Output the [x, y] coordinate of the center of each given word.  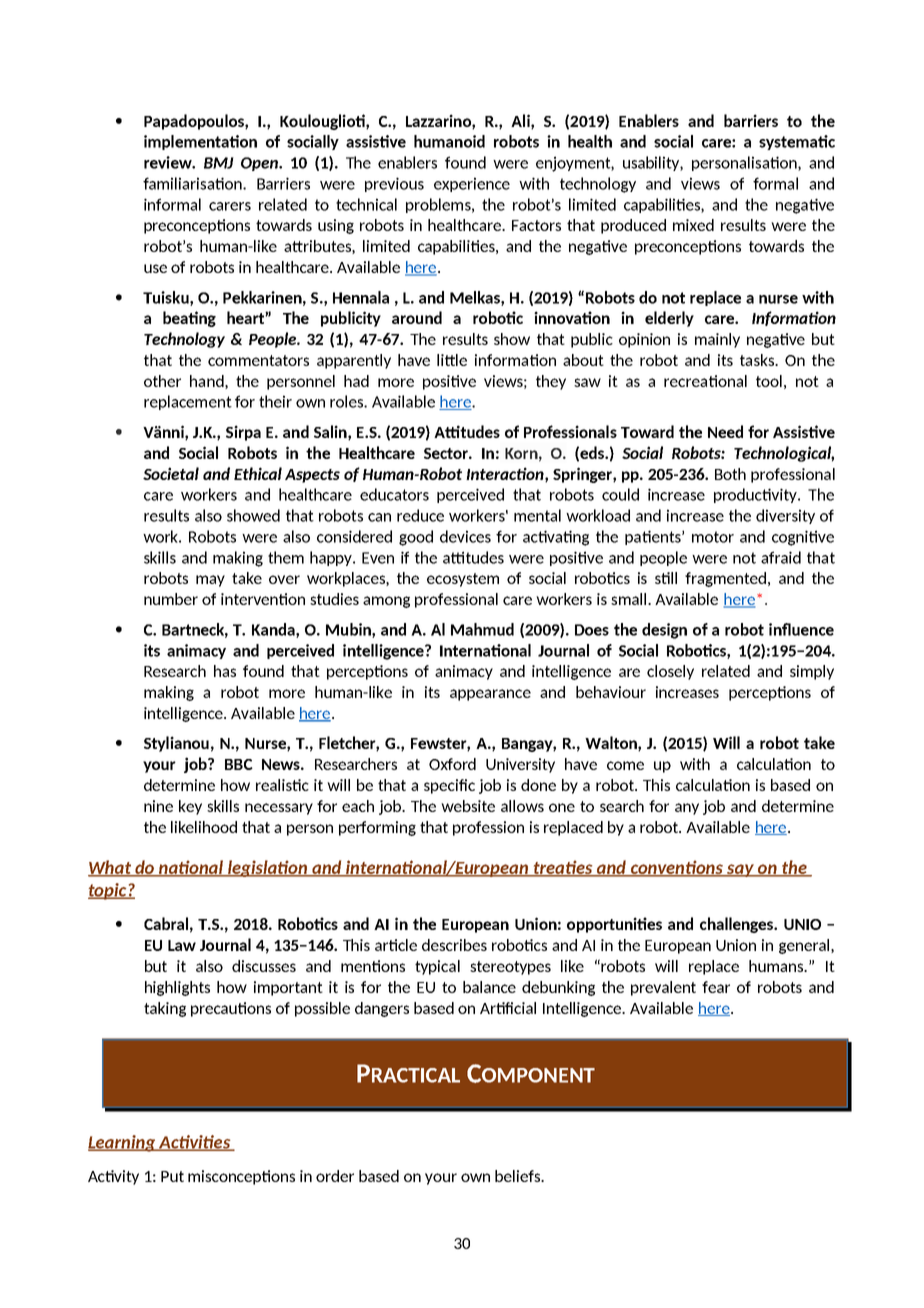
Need [725, 431]
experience [472, 184]
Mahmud [482, 629]
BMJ [219, 163]
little [452, 360]
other [162, 381]
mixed [693, 225]
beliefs [519, 1176]
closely [670, 672]
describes [454, 945]
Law [182, 945]
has [225, 671]
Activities [195, 1143]
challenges [738, 925]
